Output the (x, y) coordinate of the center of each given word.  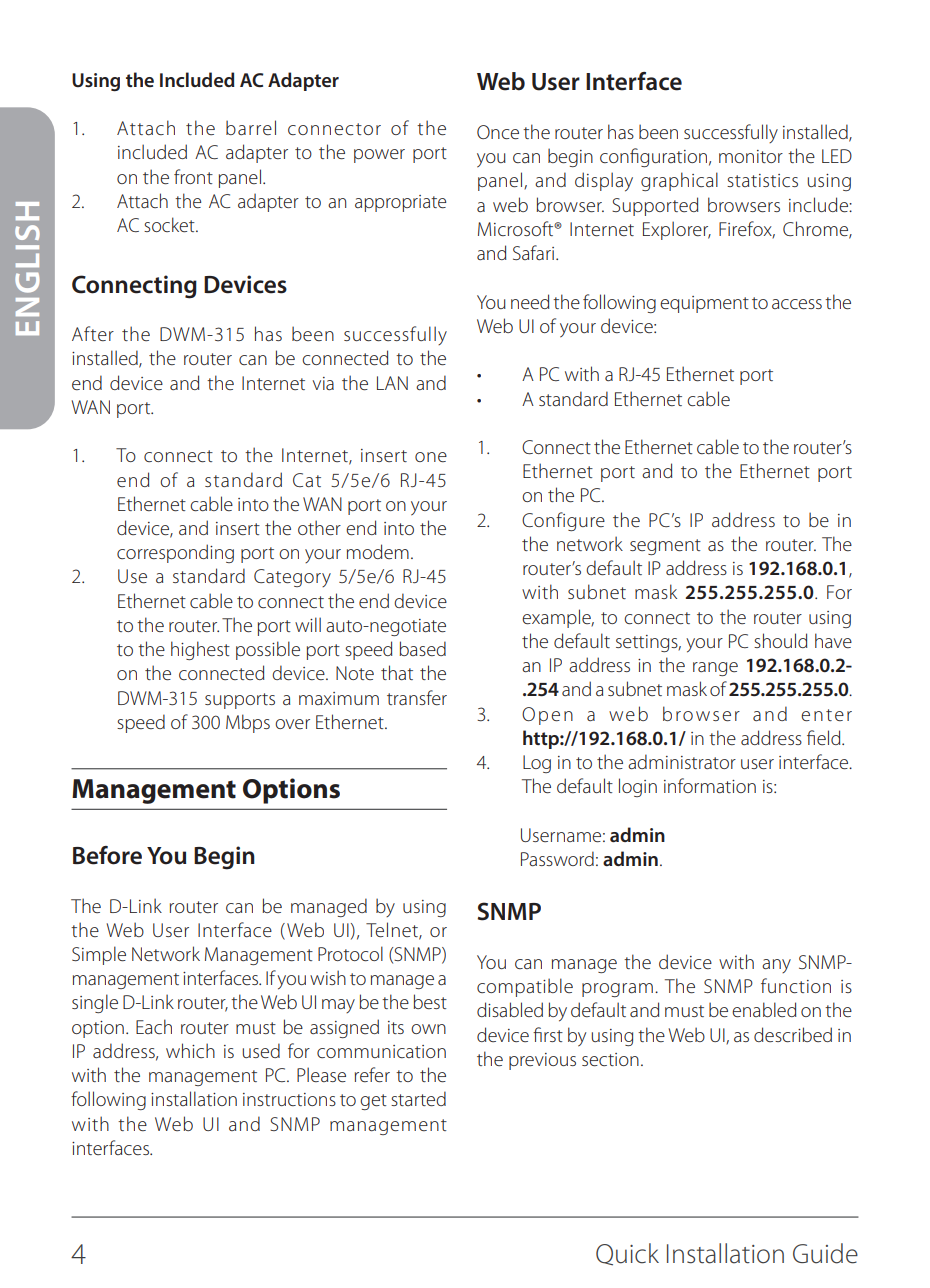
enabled (764, 1009)
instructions (289, 1099)
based (422, 648)
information (710, 785)
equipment (704, 304)
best (430, 1001)
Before (107, 855)
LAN (392, 383)
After (93, 333)
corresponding (175, 553)
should (780, 640)
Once (498, 132)
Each (154, 1026)
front (193, 176)
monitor (751, 156)
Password (557, 858)
